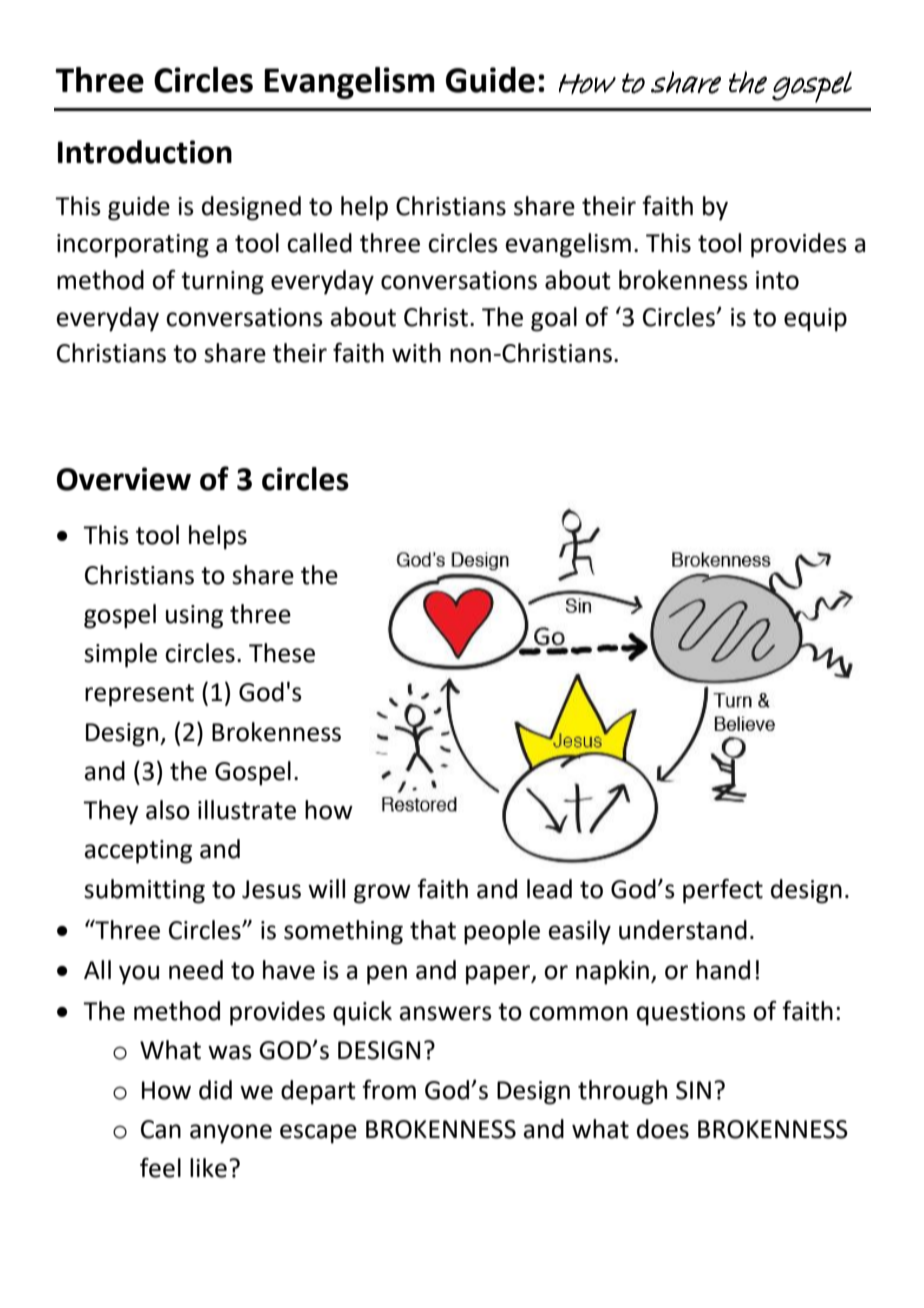 The height and width of the page is (1308, 924). I want to click on from, so click(389, 1089).
